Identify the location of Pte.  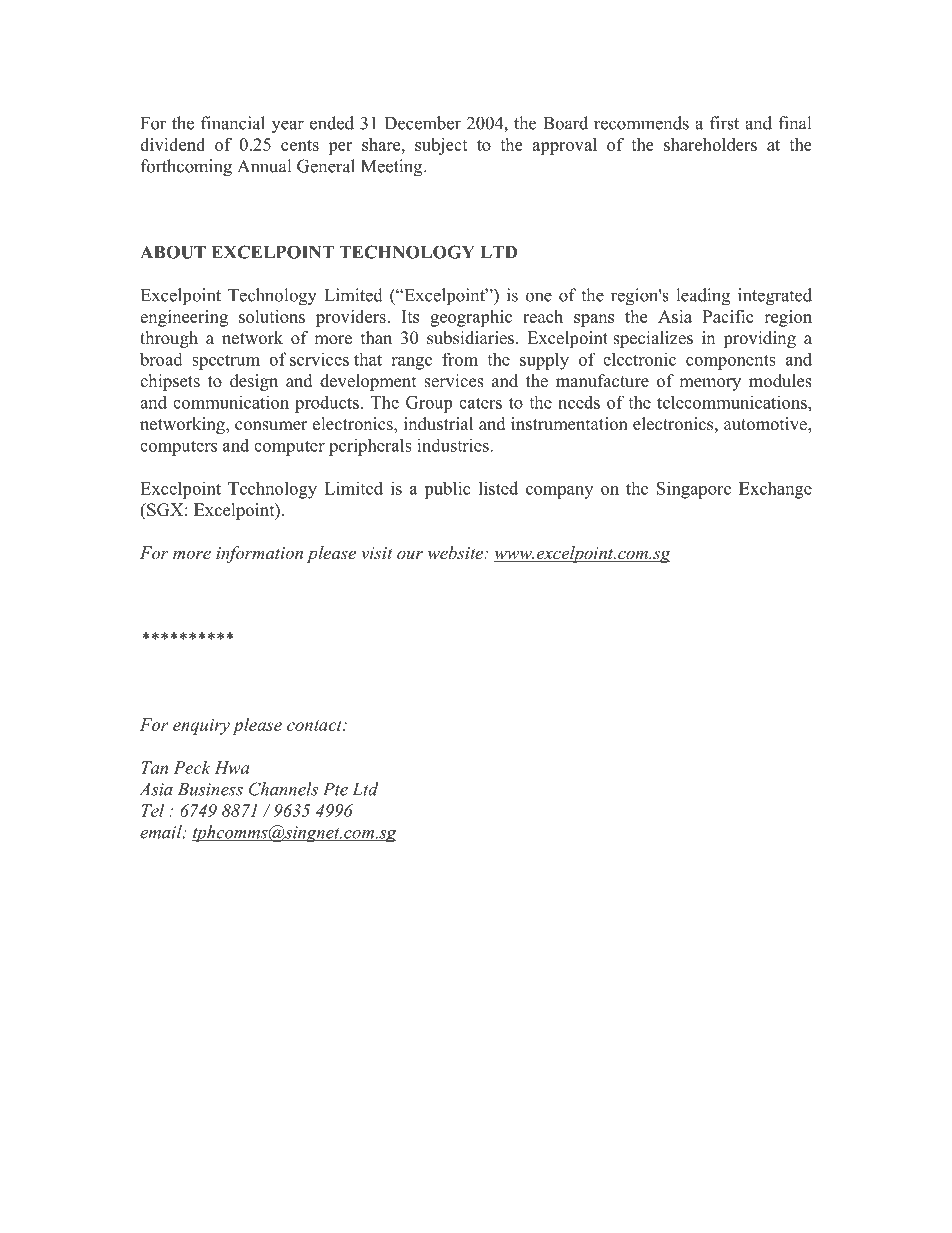
(335, 789).
